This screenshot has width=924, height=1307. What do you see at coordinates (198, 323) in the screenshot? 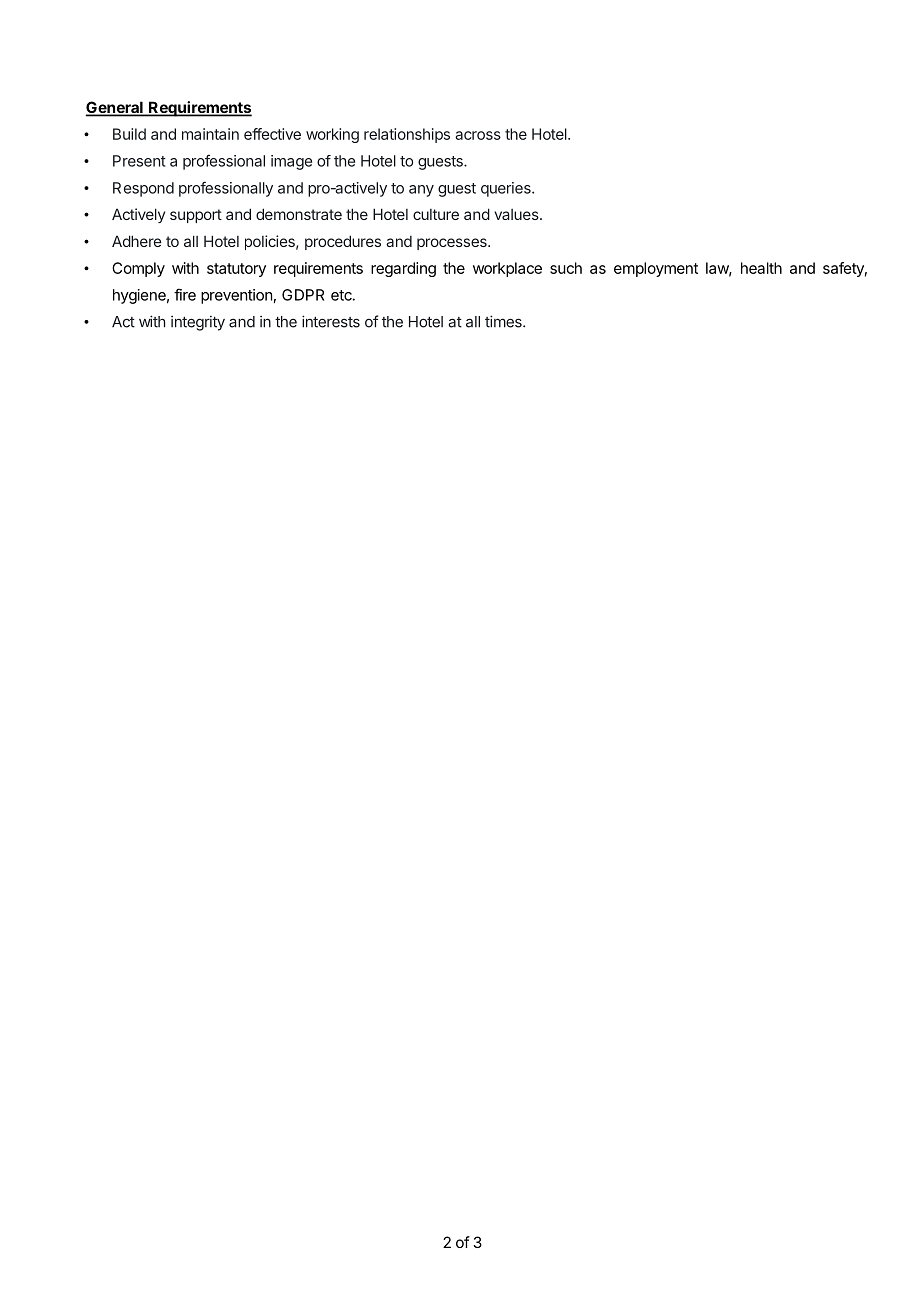
I see `integrity` at bounding box center [198, 323].
